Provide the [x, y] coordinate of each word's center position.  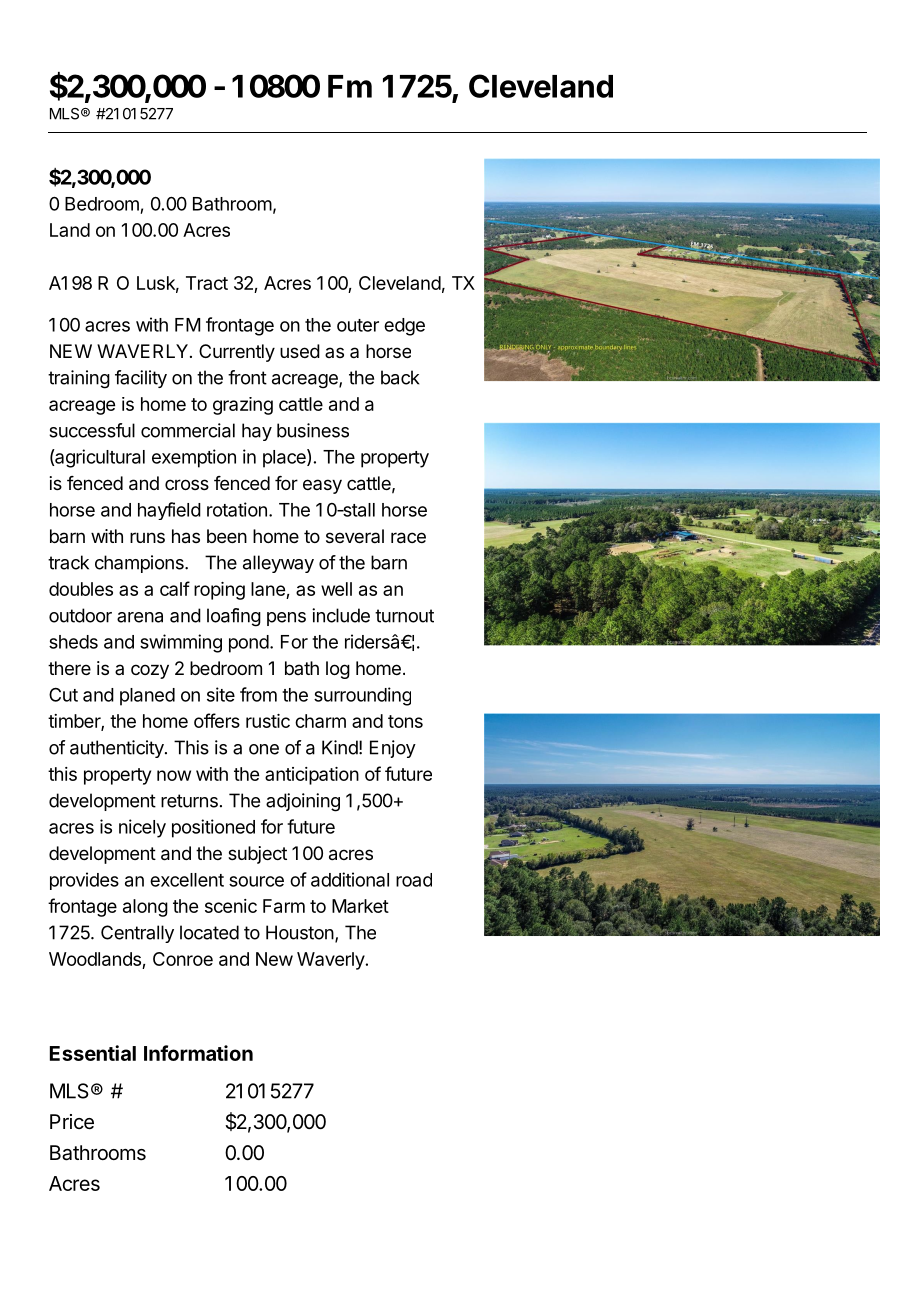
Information [198, 1053]
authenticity [118, 749]
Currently [237, 353]
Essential [93, 1053]
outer [358, 325]
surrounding [362, 696]
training [79, 379]
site [221, 694]
